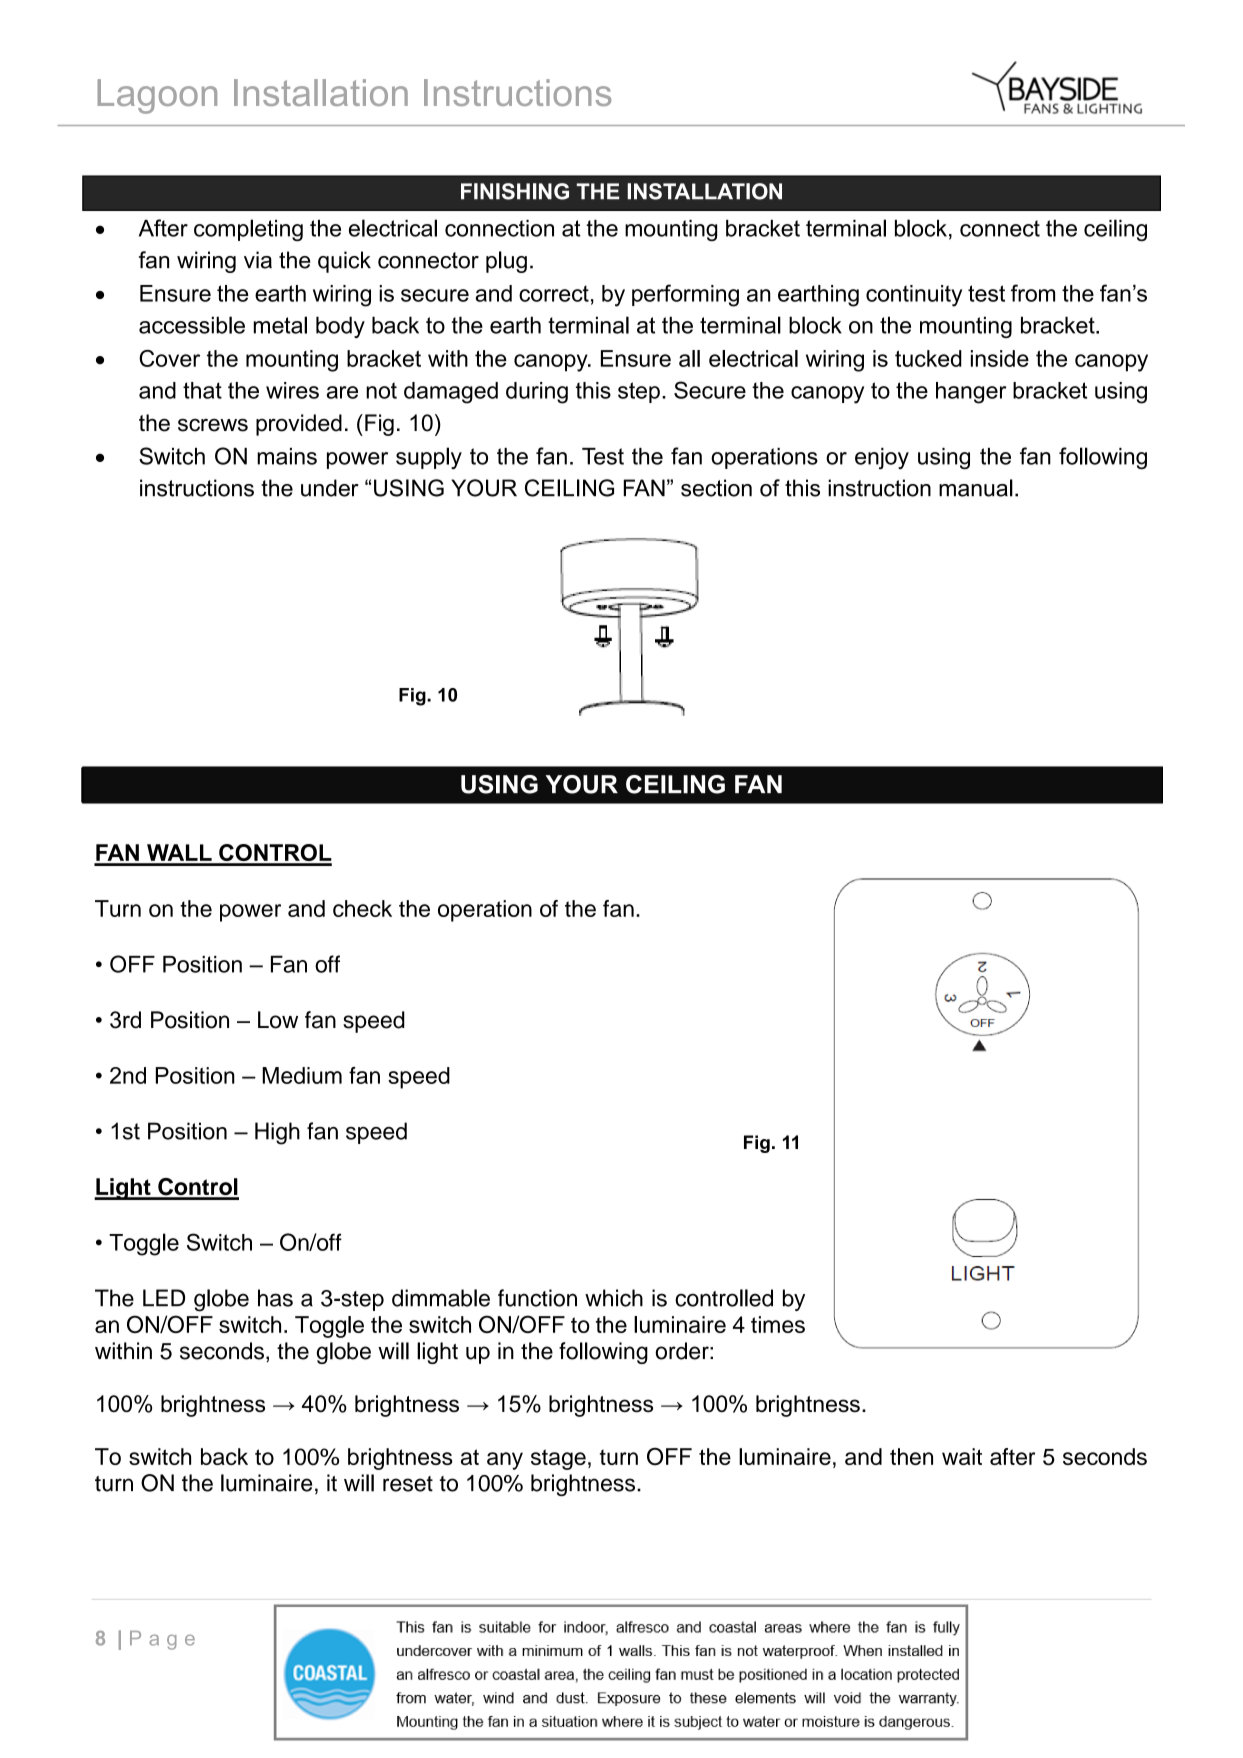  What do you see at coordinates (330, 488) in the document?
I see `under` at bounding box center [330, 488].
